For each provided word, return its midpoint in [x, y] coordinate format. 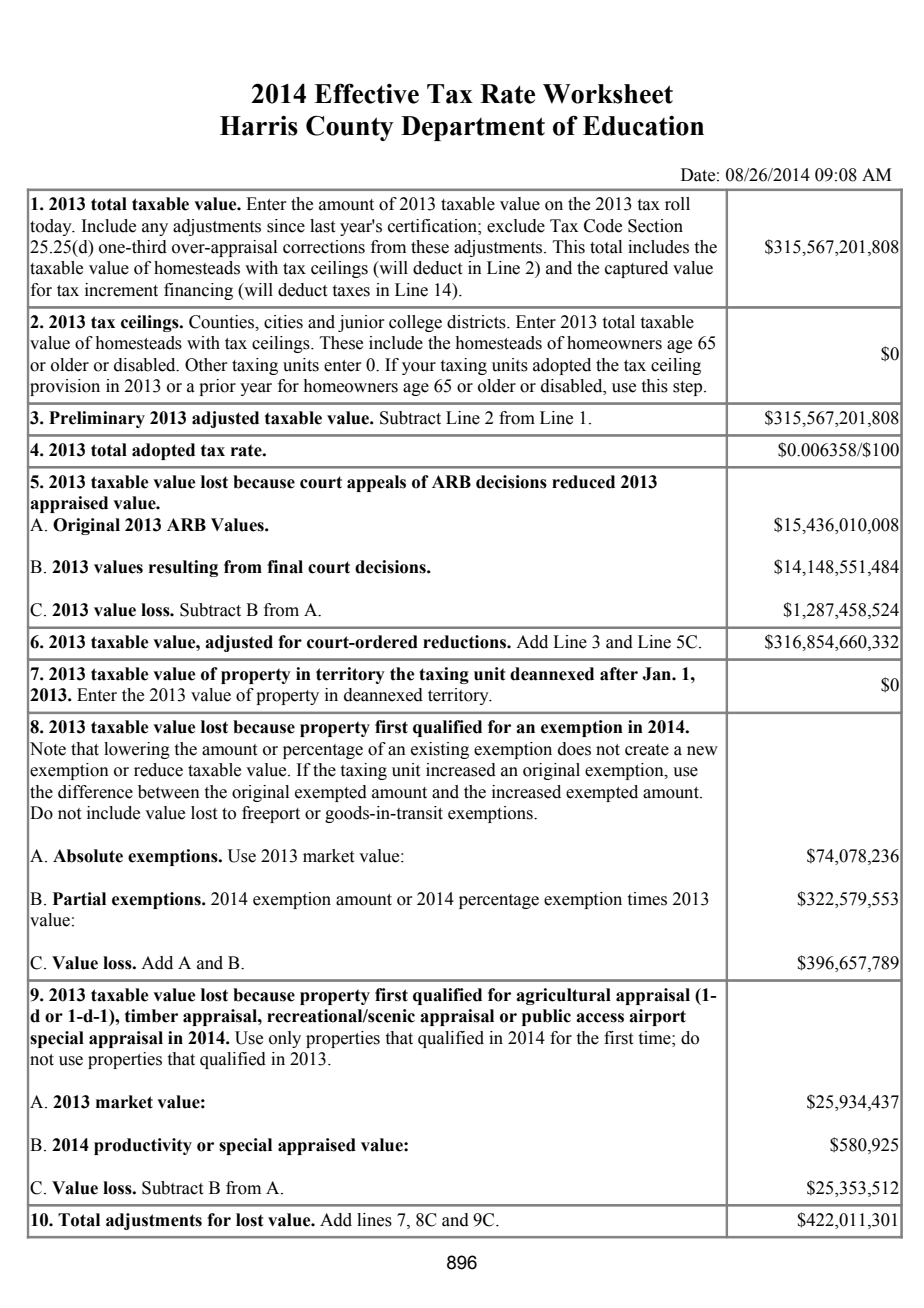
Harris [259, 126]
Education [643, 126]
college [415, 323]
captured [636, 269]
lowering [137, 750]
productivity [143, 1146]
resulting [183, 568]
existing [440, 750]
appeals [376, 483]
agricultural [563, 996]
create [647, 750]
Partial [79, 899]
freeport [271, 814]
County [350, 128]
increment [121, 290]
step [689, 388]
